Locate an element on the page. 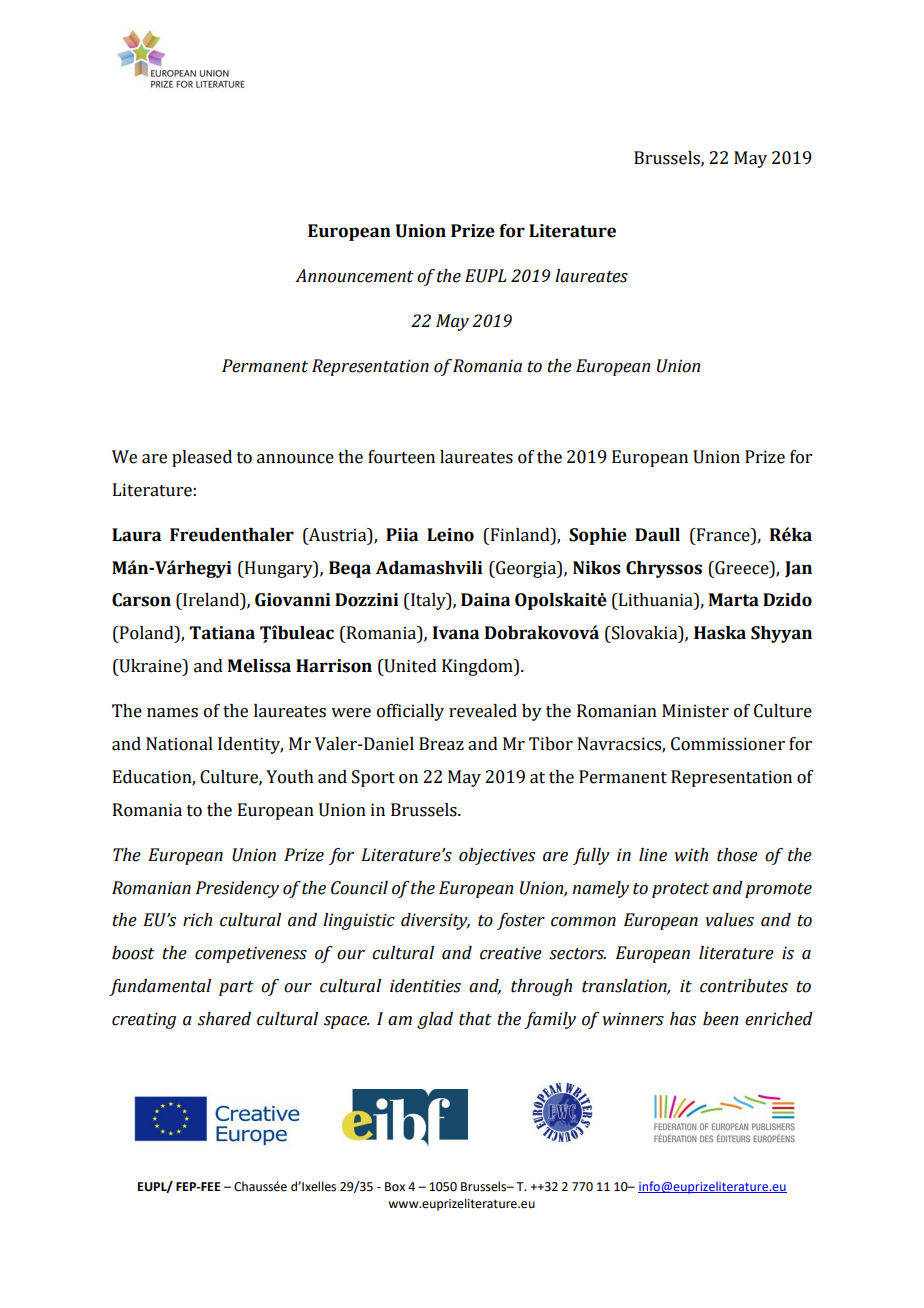  values is located at coordinates (730, 920).
